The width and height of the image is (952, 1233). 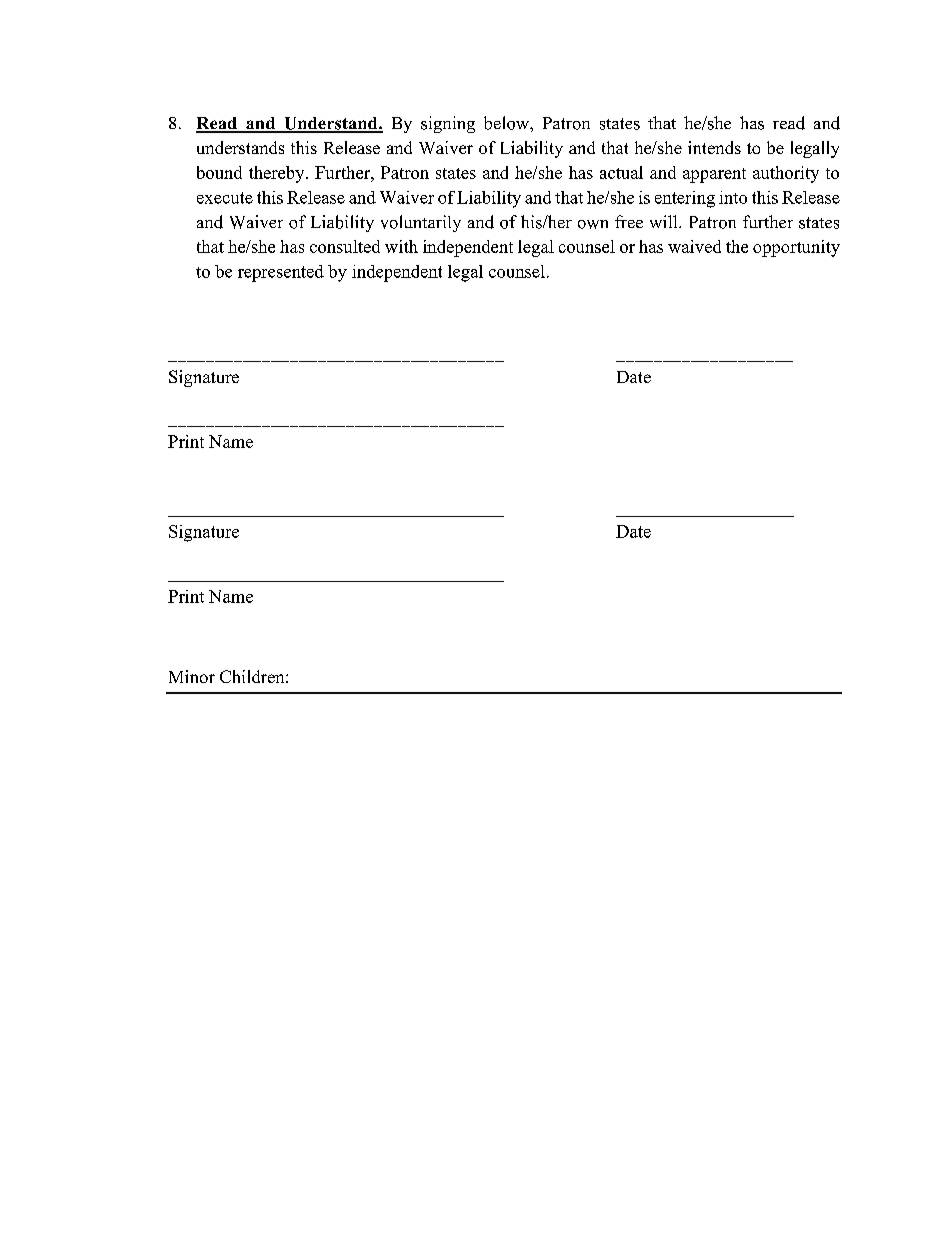 I want to click on signing, so click(x=448, y=124).
